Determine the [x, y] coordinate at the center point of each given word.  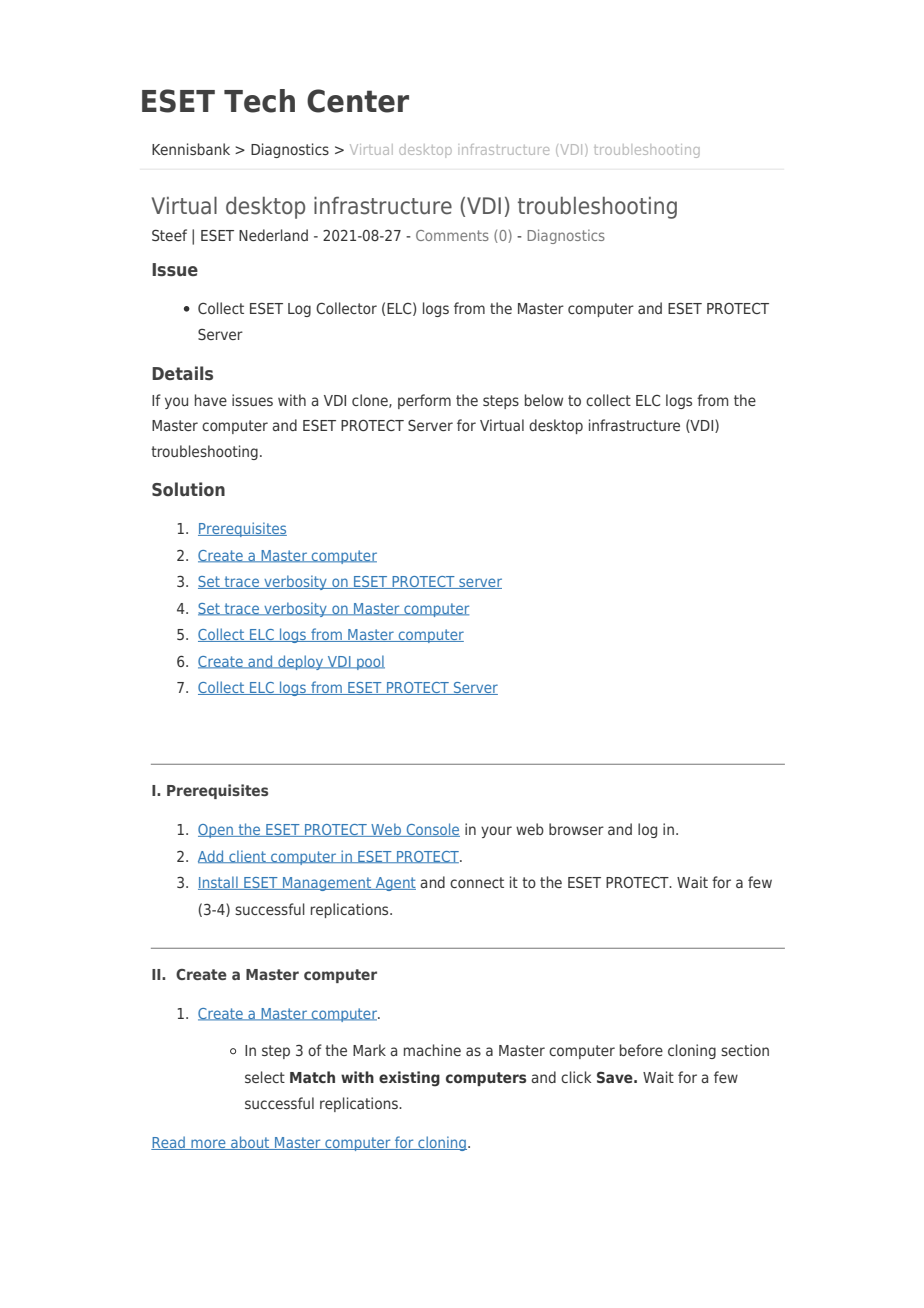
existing [409, 1079]
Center [358, 101]
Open [217, 831]
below [544, 400]
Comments [452, 235]
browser [576, 829]
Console [432, 830]
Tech [259, 101]
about [250, 1143]
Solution [188, 489]
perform [424, 401]
